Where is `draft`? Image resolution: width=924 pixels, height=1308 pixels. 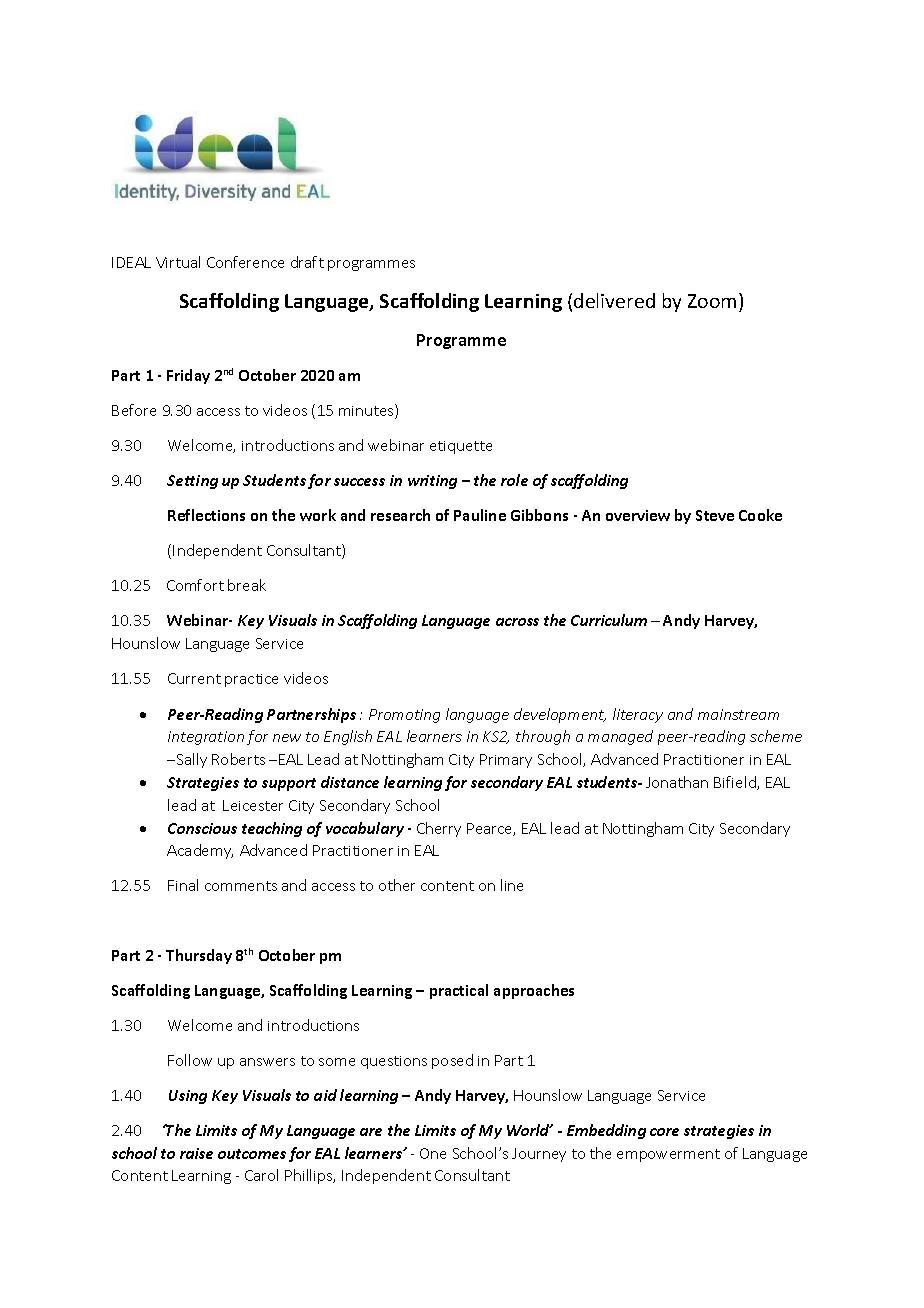
draft is located at coordinates (307, 262).
